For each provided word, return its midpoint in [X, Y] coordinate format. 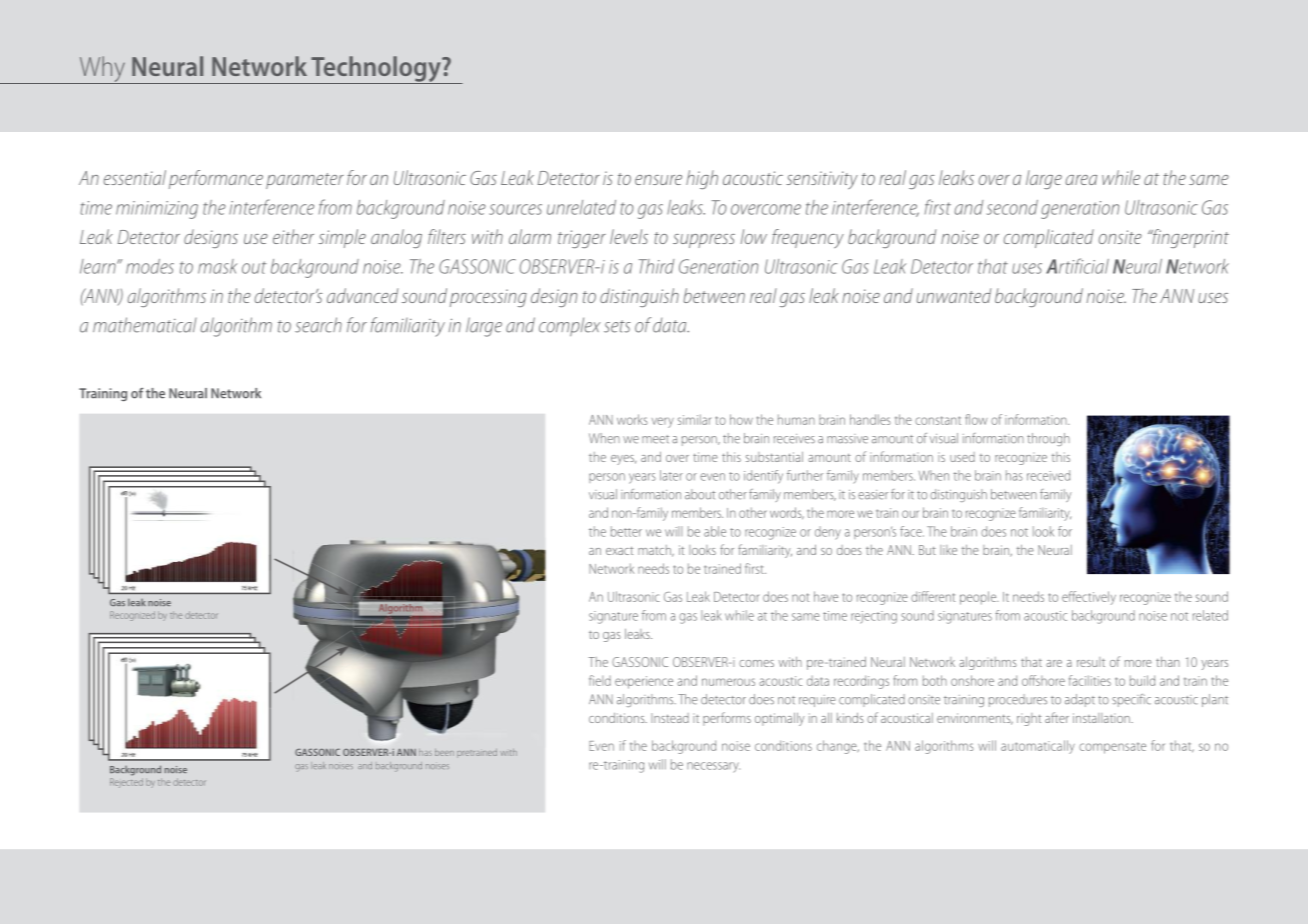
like [948, 550]
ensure [658, 180]
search [318, 325]
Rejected [126, 783]
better [626, 531]
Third [656, 266]
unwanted [954, 295]
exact [619, 550]
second [1012, 207]
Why [102, 70]
